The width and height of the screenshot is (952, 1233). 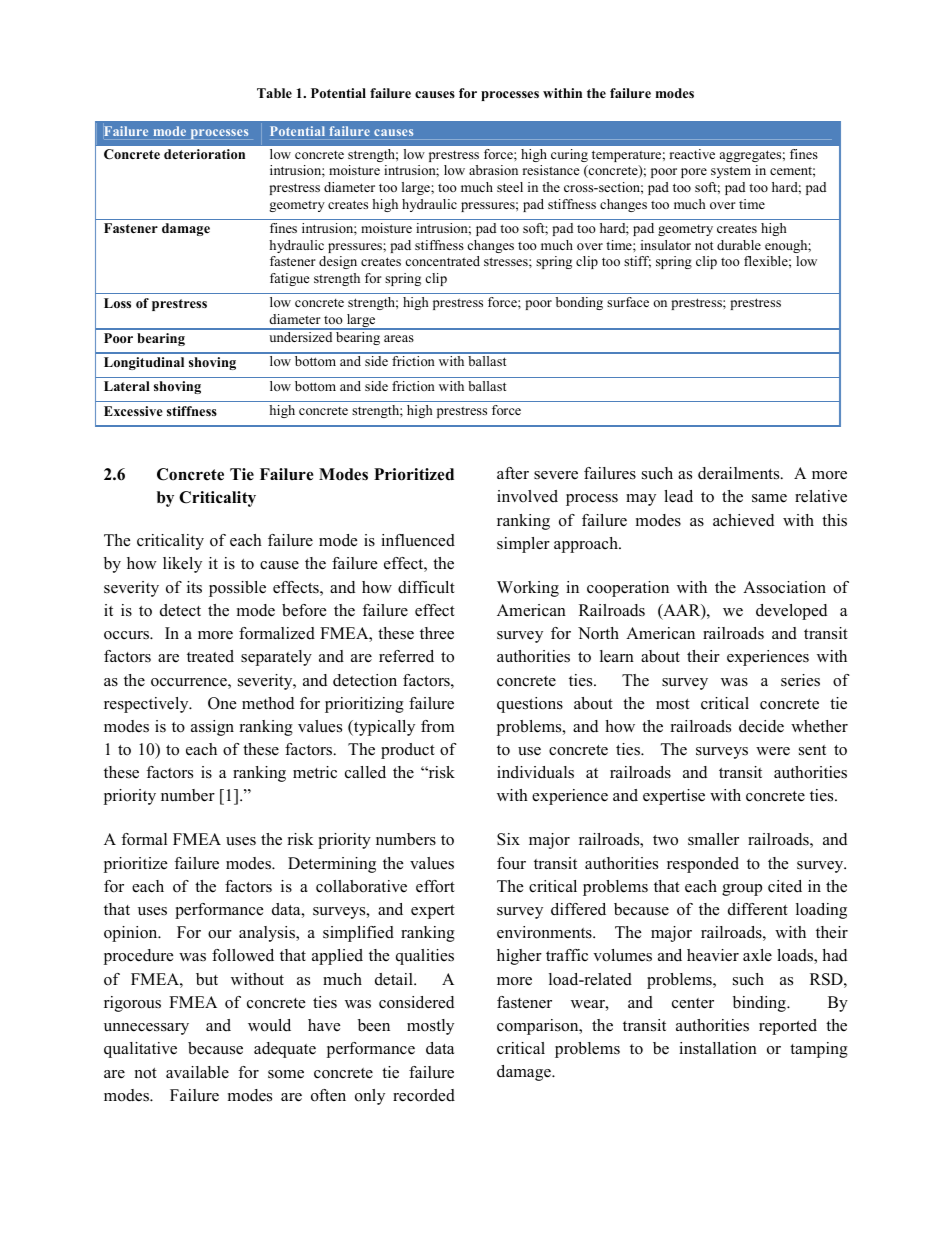 I want to click on Longitudinal, so click(x=144, y=363).
